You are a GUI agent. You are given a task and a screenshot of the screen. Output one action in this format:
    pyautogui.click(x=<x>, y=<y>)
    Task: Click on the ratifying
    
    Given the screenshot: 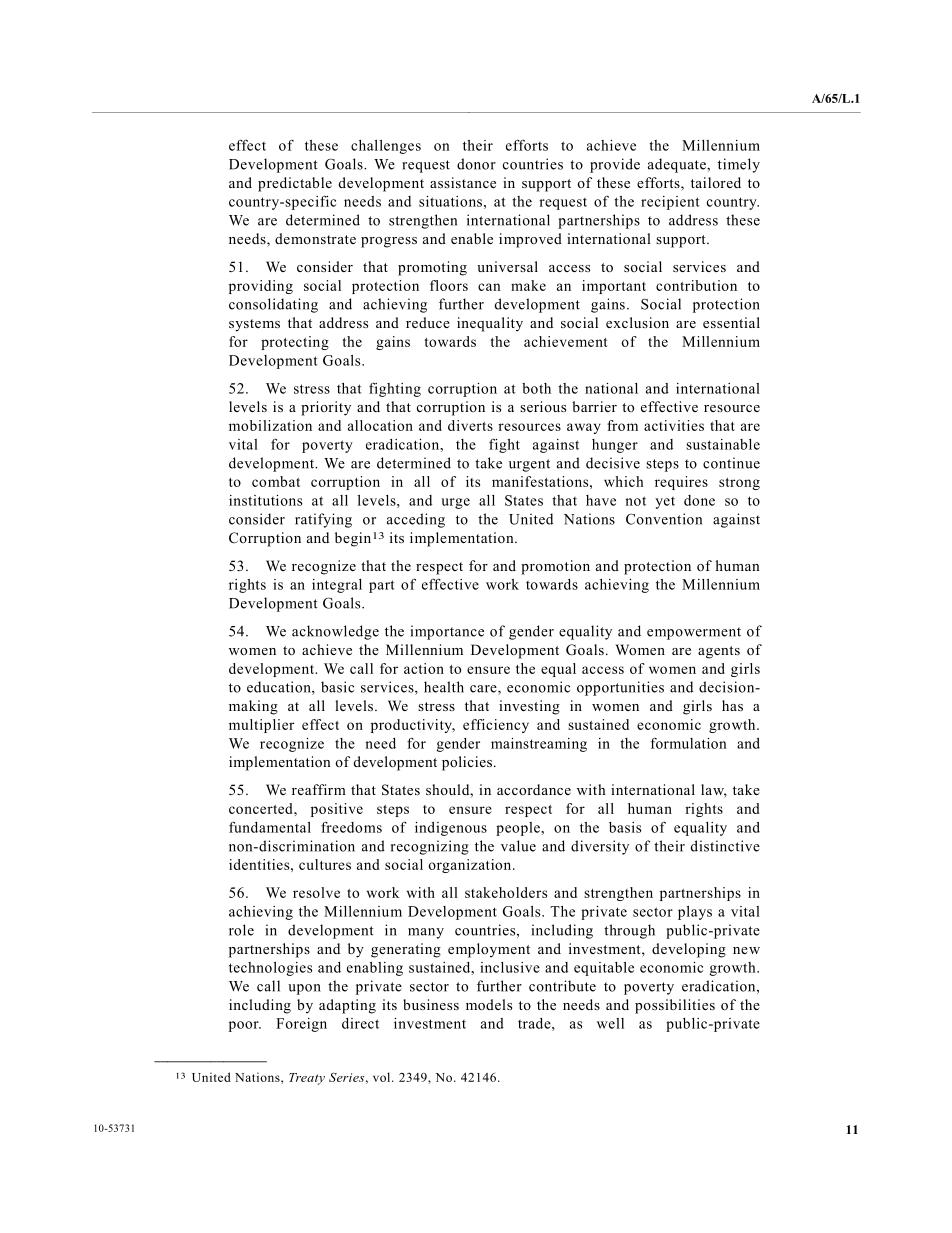 What is the action you would take?
    pyautogui.click(x=323, y=520)
